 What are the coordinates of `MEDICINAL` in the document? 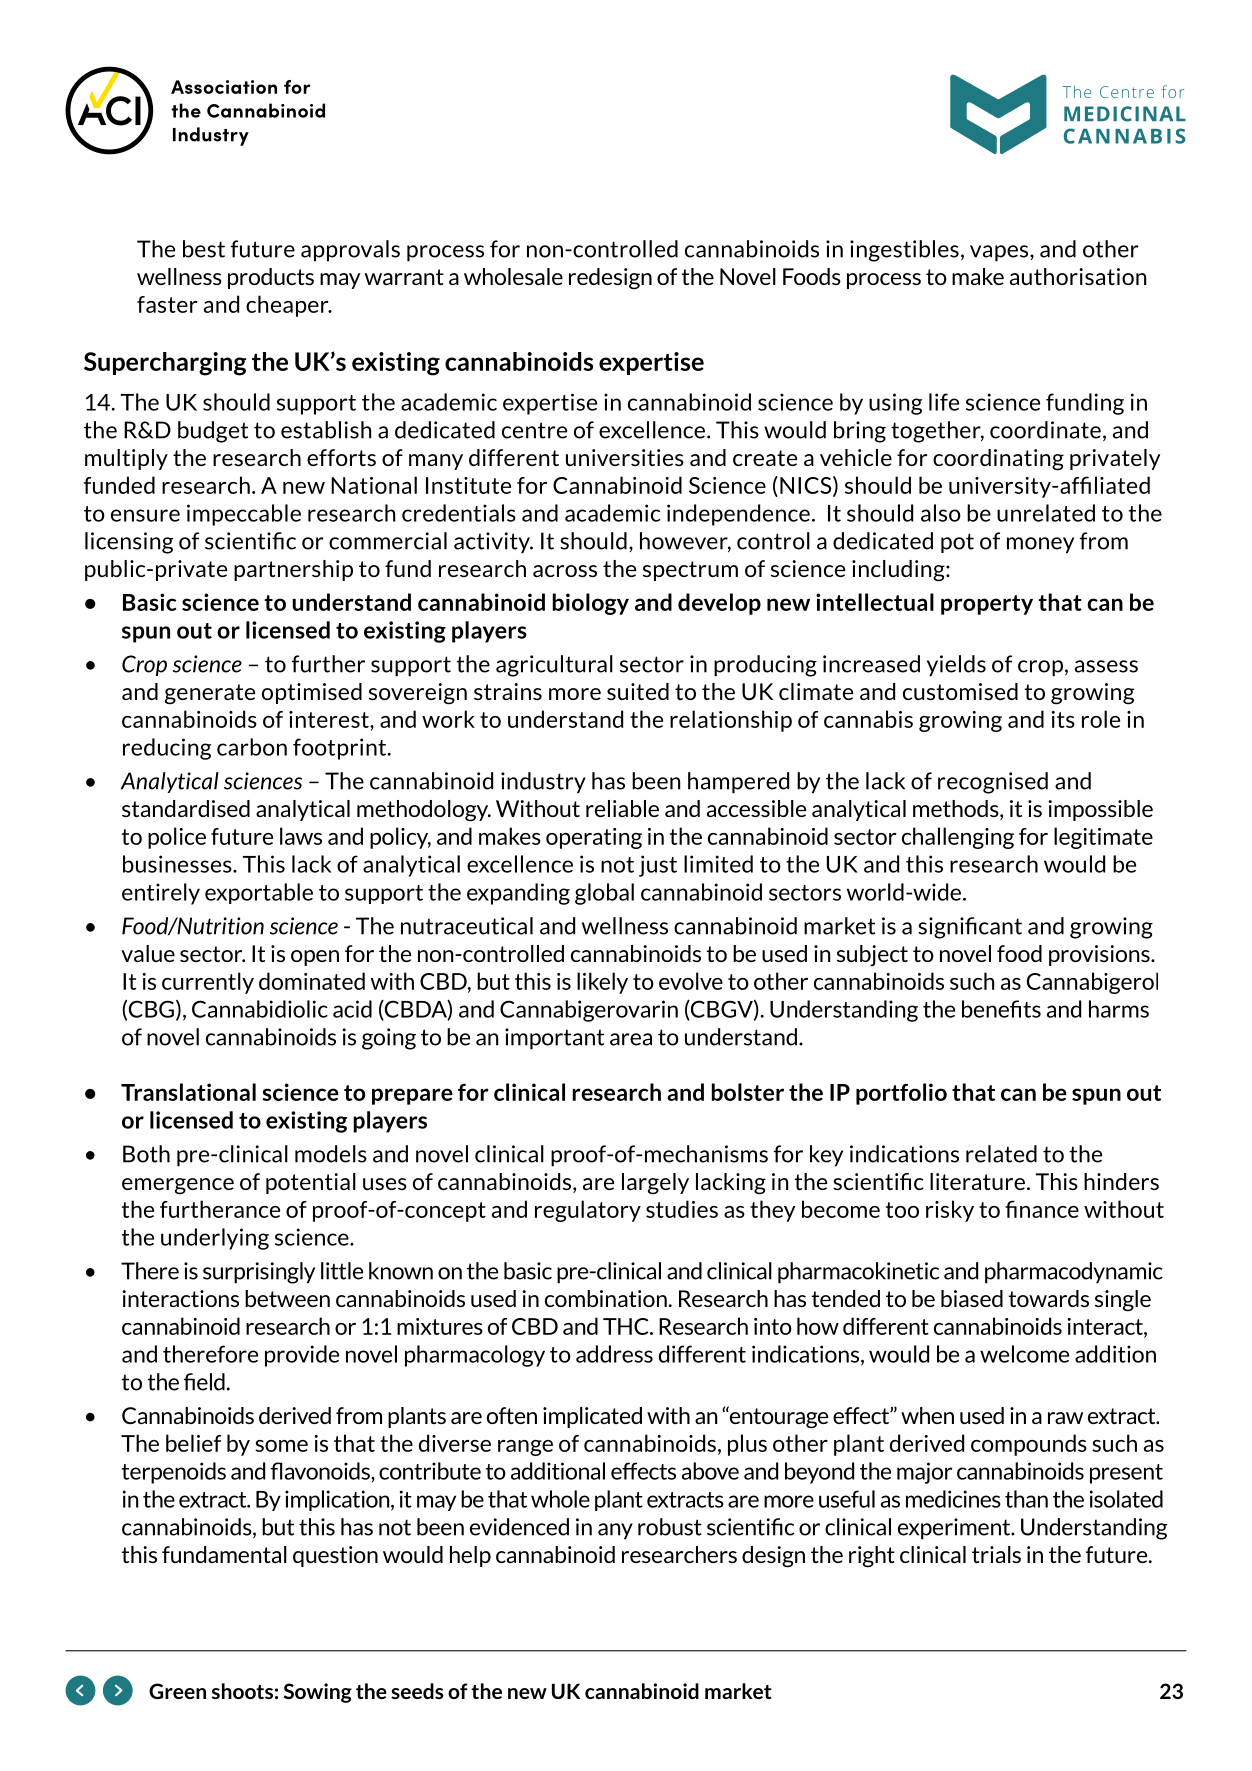 It's located at (1125, 114).
